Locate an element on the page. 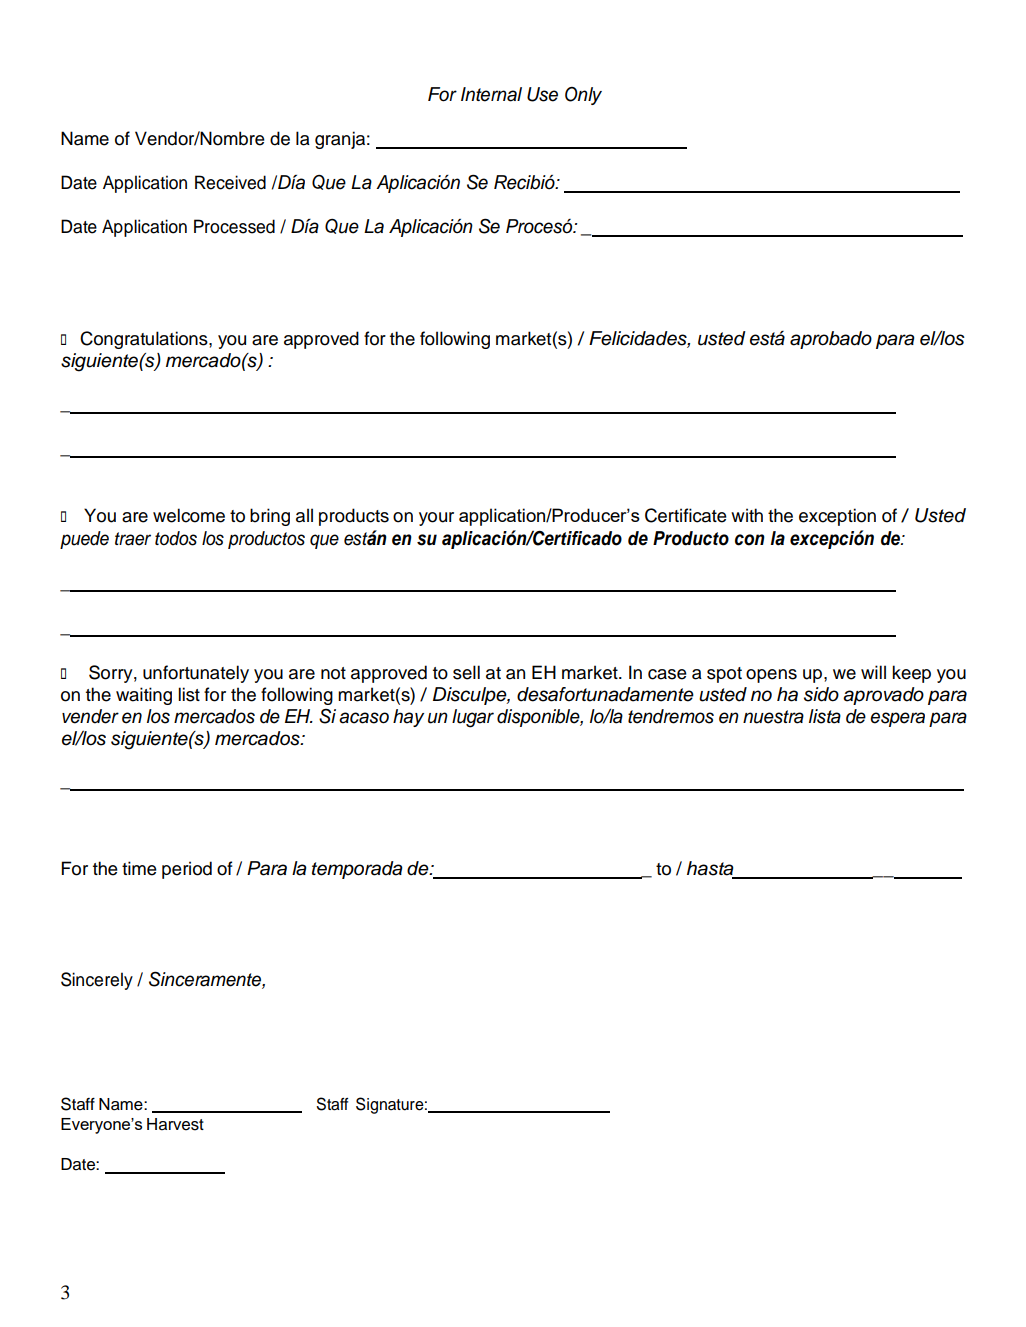 The height and width of the image is (1327, 1026). Sincerely is located at coordinates (97, 981).
